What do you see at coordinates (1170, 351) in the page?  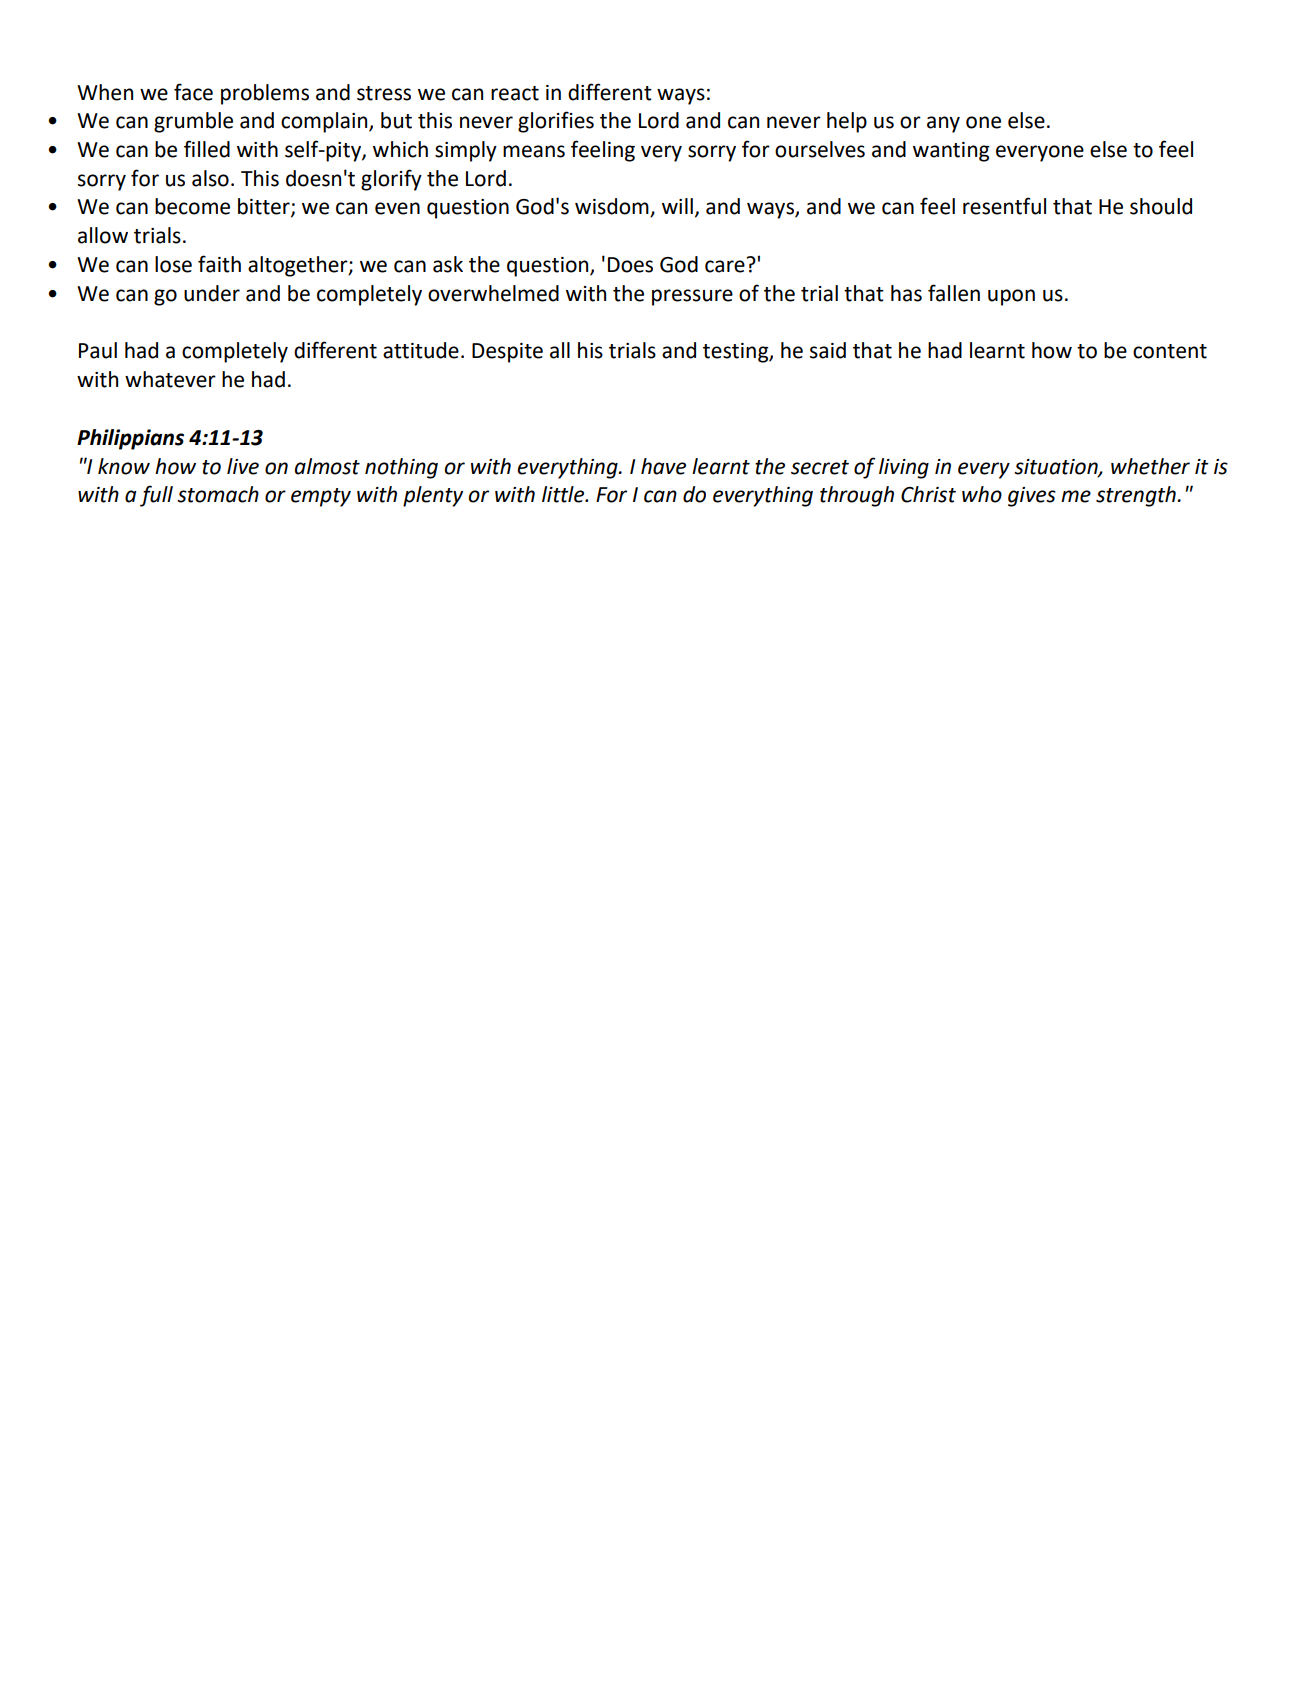 I see `content` at bounding box center [1170, 351].
